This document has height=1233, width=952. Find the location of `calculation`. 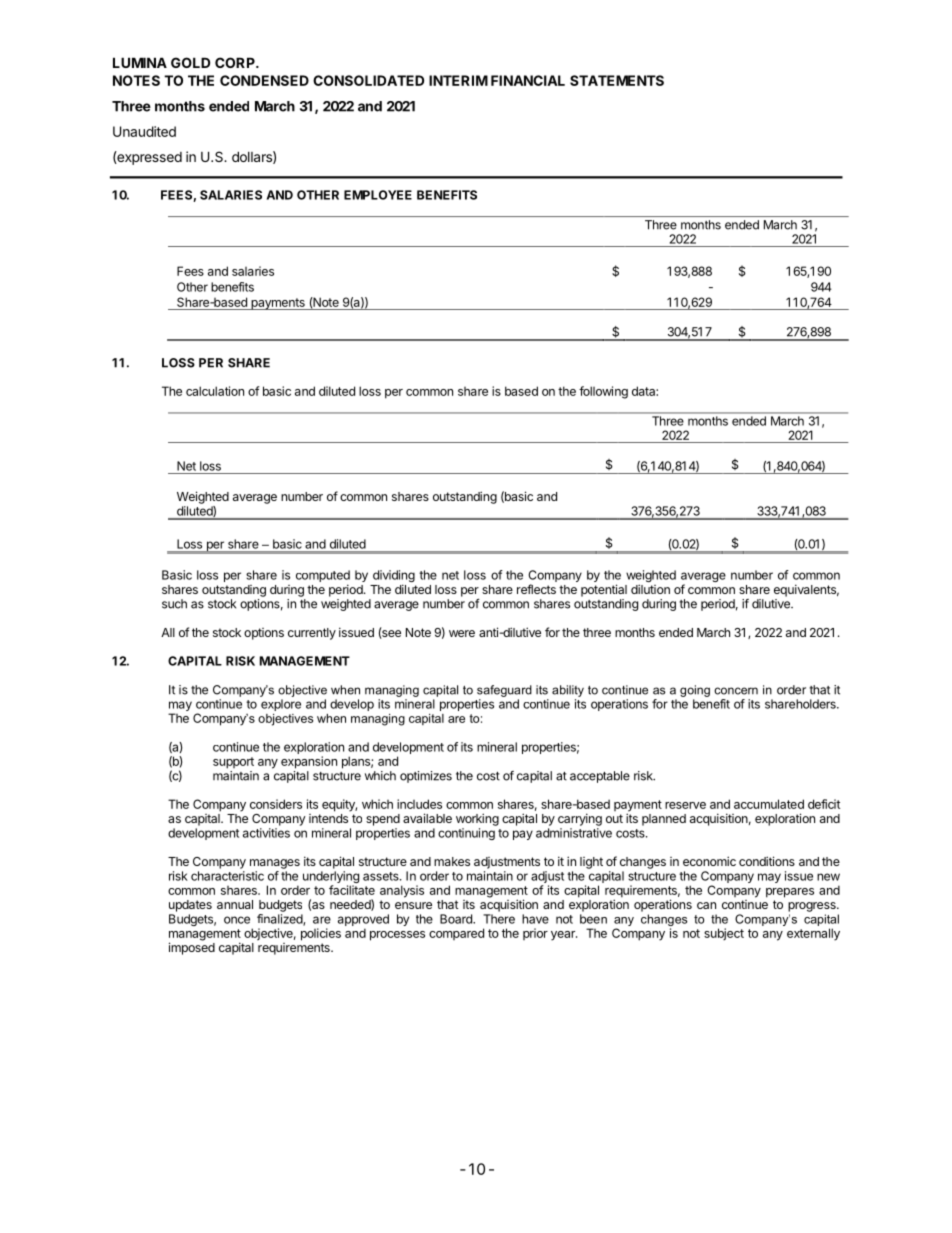

calculation is located at coordinates (215, 391).
